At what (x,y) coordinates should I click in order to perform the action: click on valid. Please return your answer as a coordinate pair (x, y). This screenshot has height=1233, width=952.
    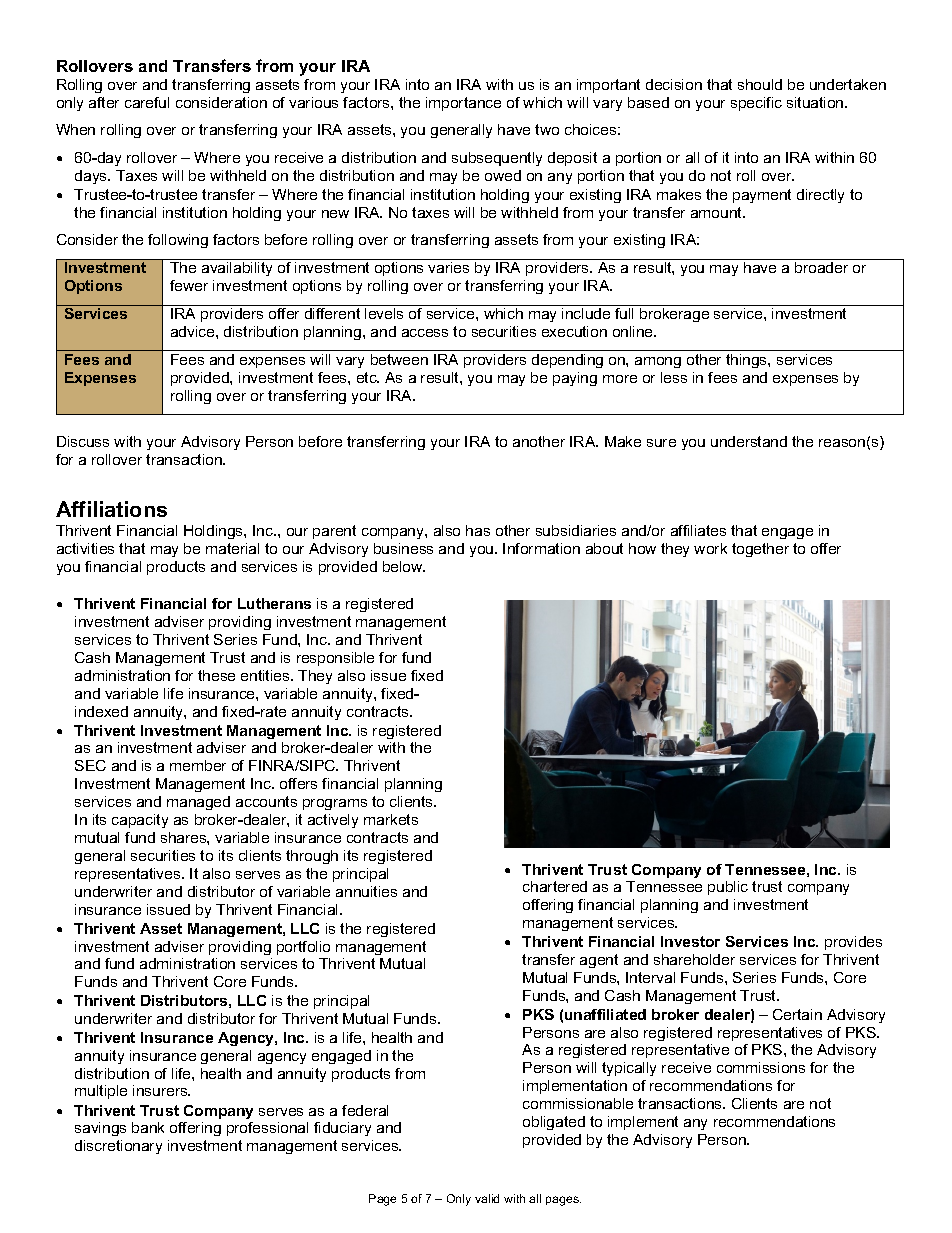
    Looking at the image, I should click on (487, 1198).
